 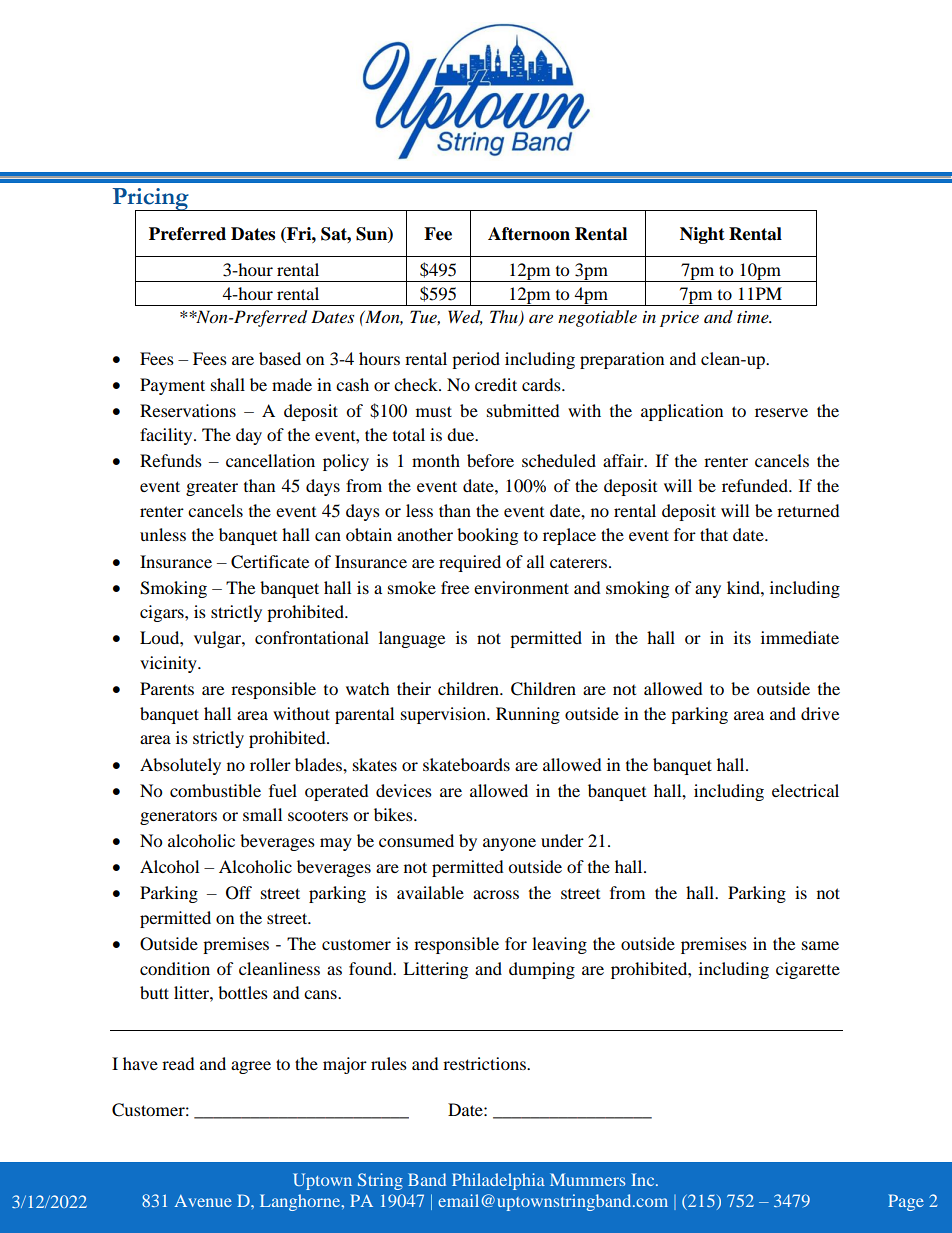 I want to click on leaving, so click(x=559, y=945).
